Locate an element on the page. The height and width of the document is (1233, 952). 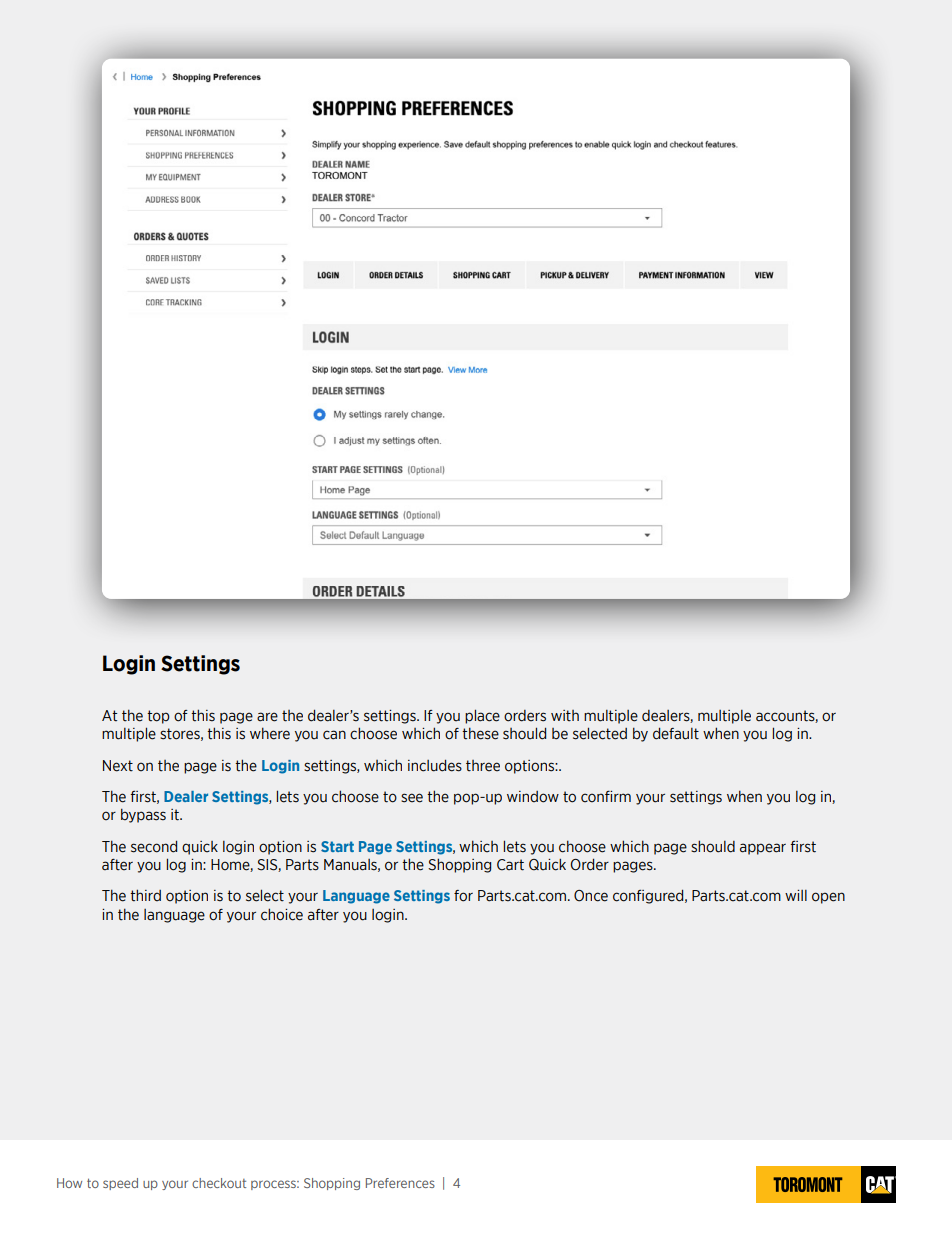
choice is located at coordinates (282, 914).
